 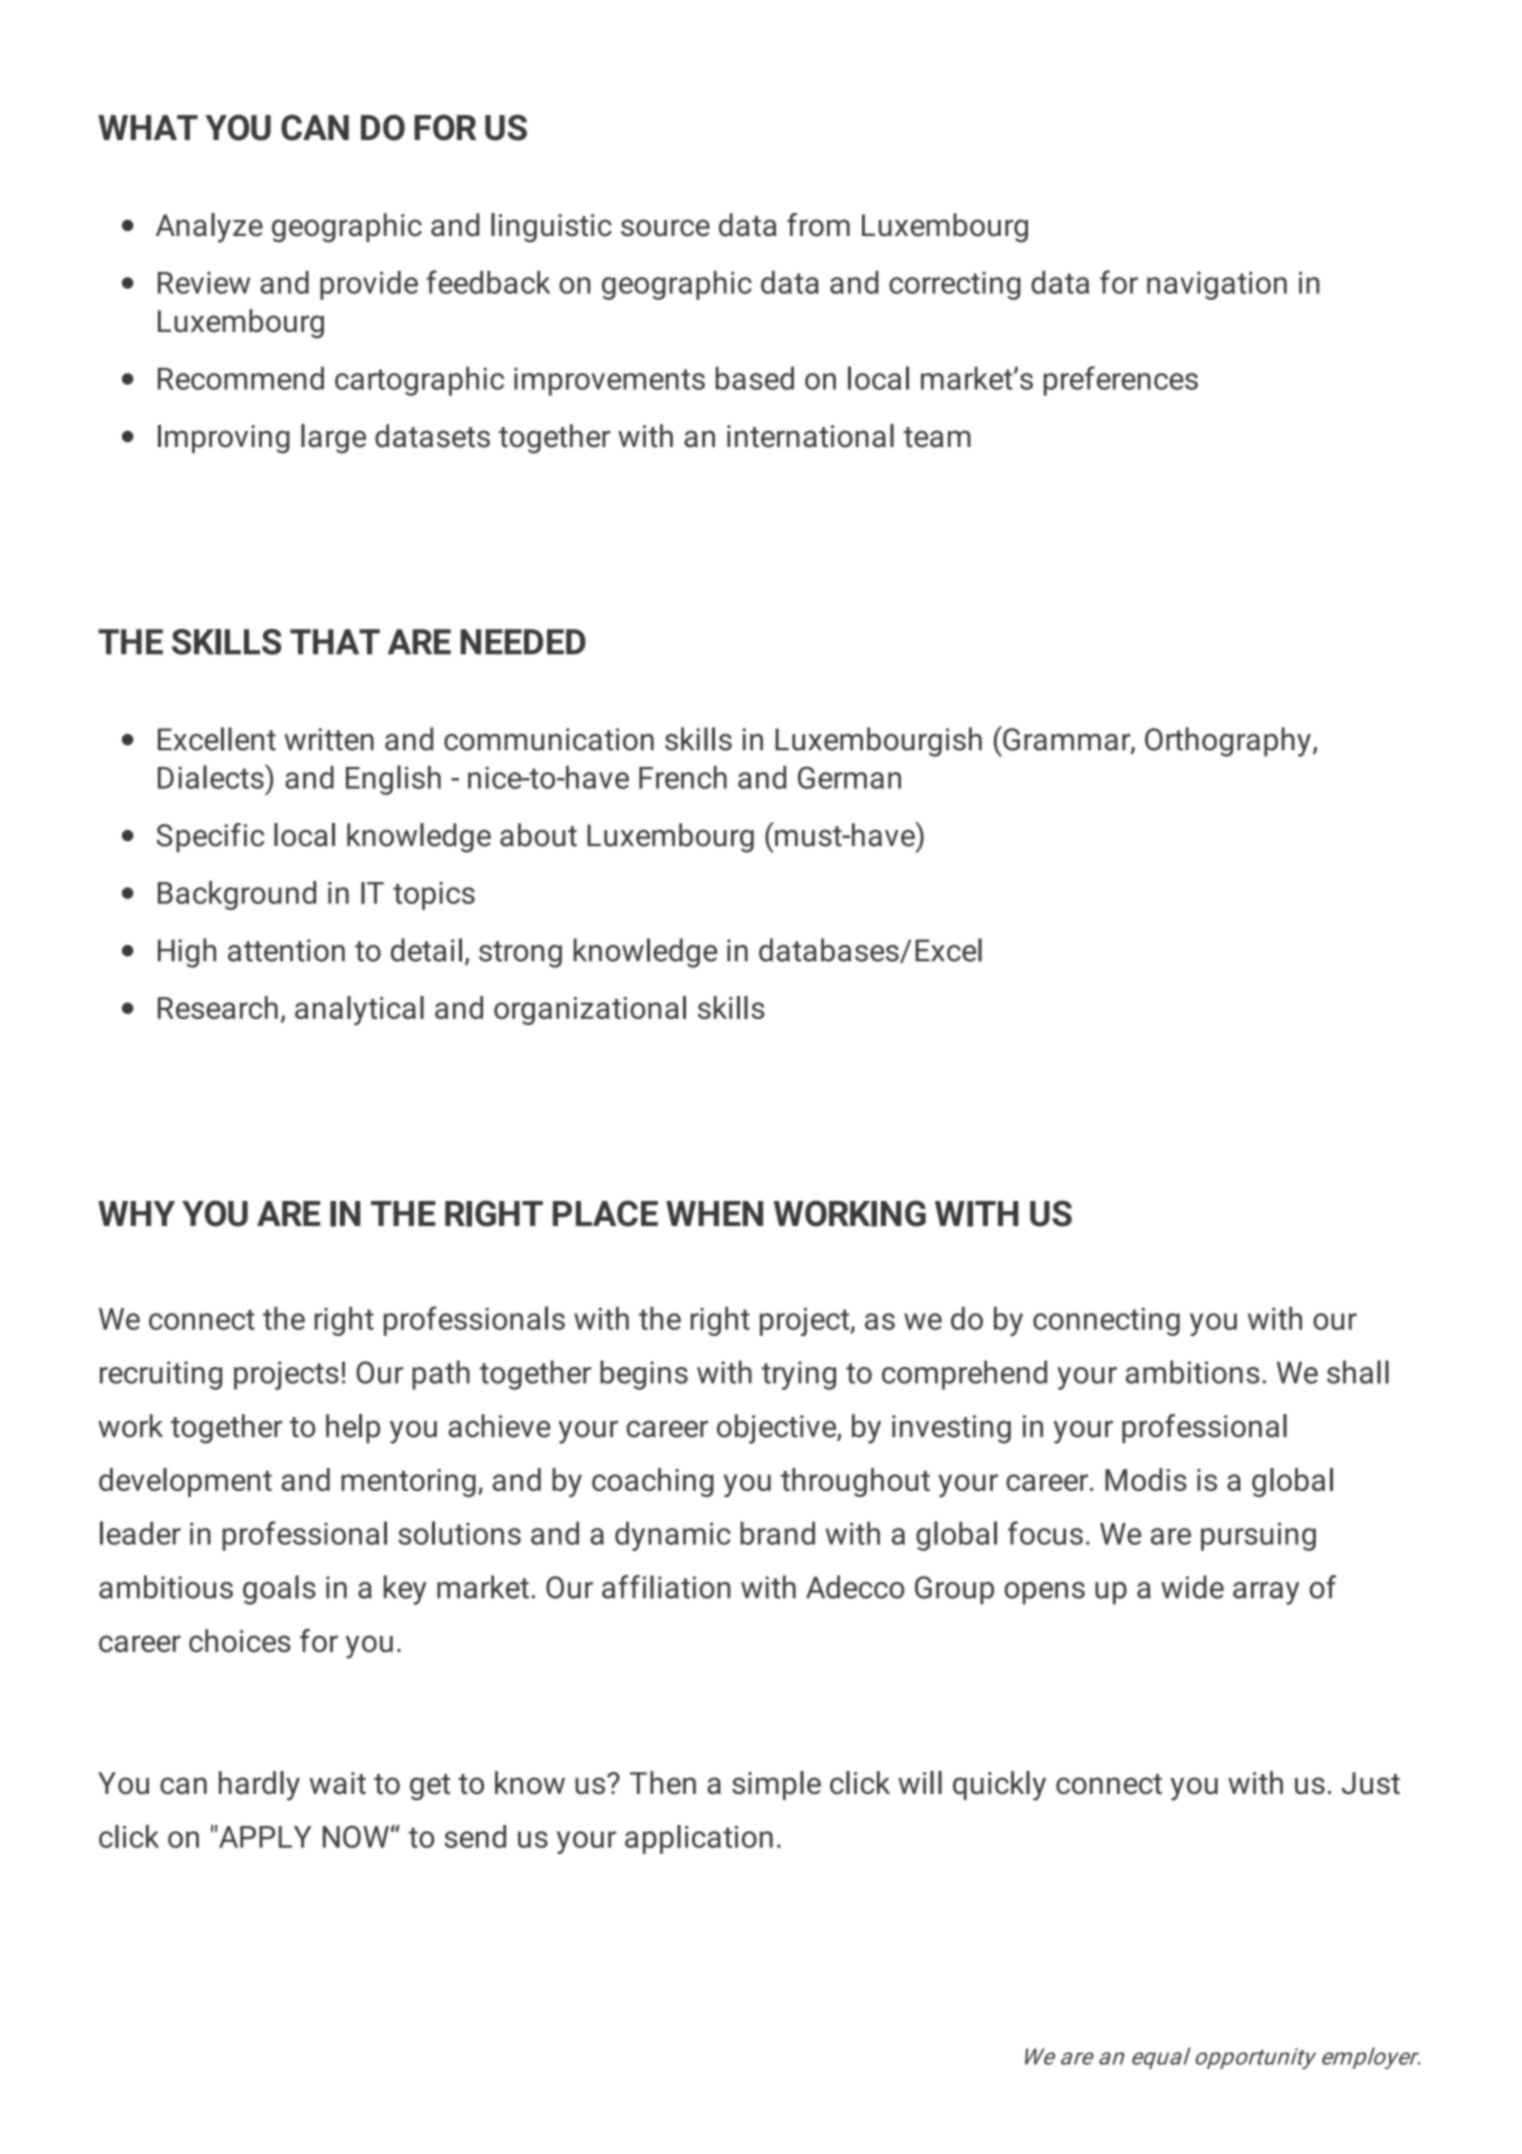 I want to click on from, so click(x=818, y=225).
